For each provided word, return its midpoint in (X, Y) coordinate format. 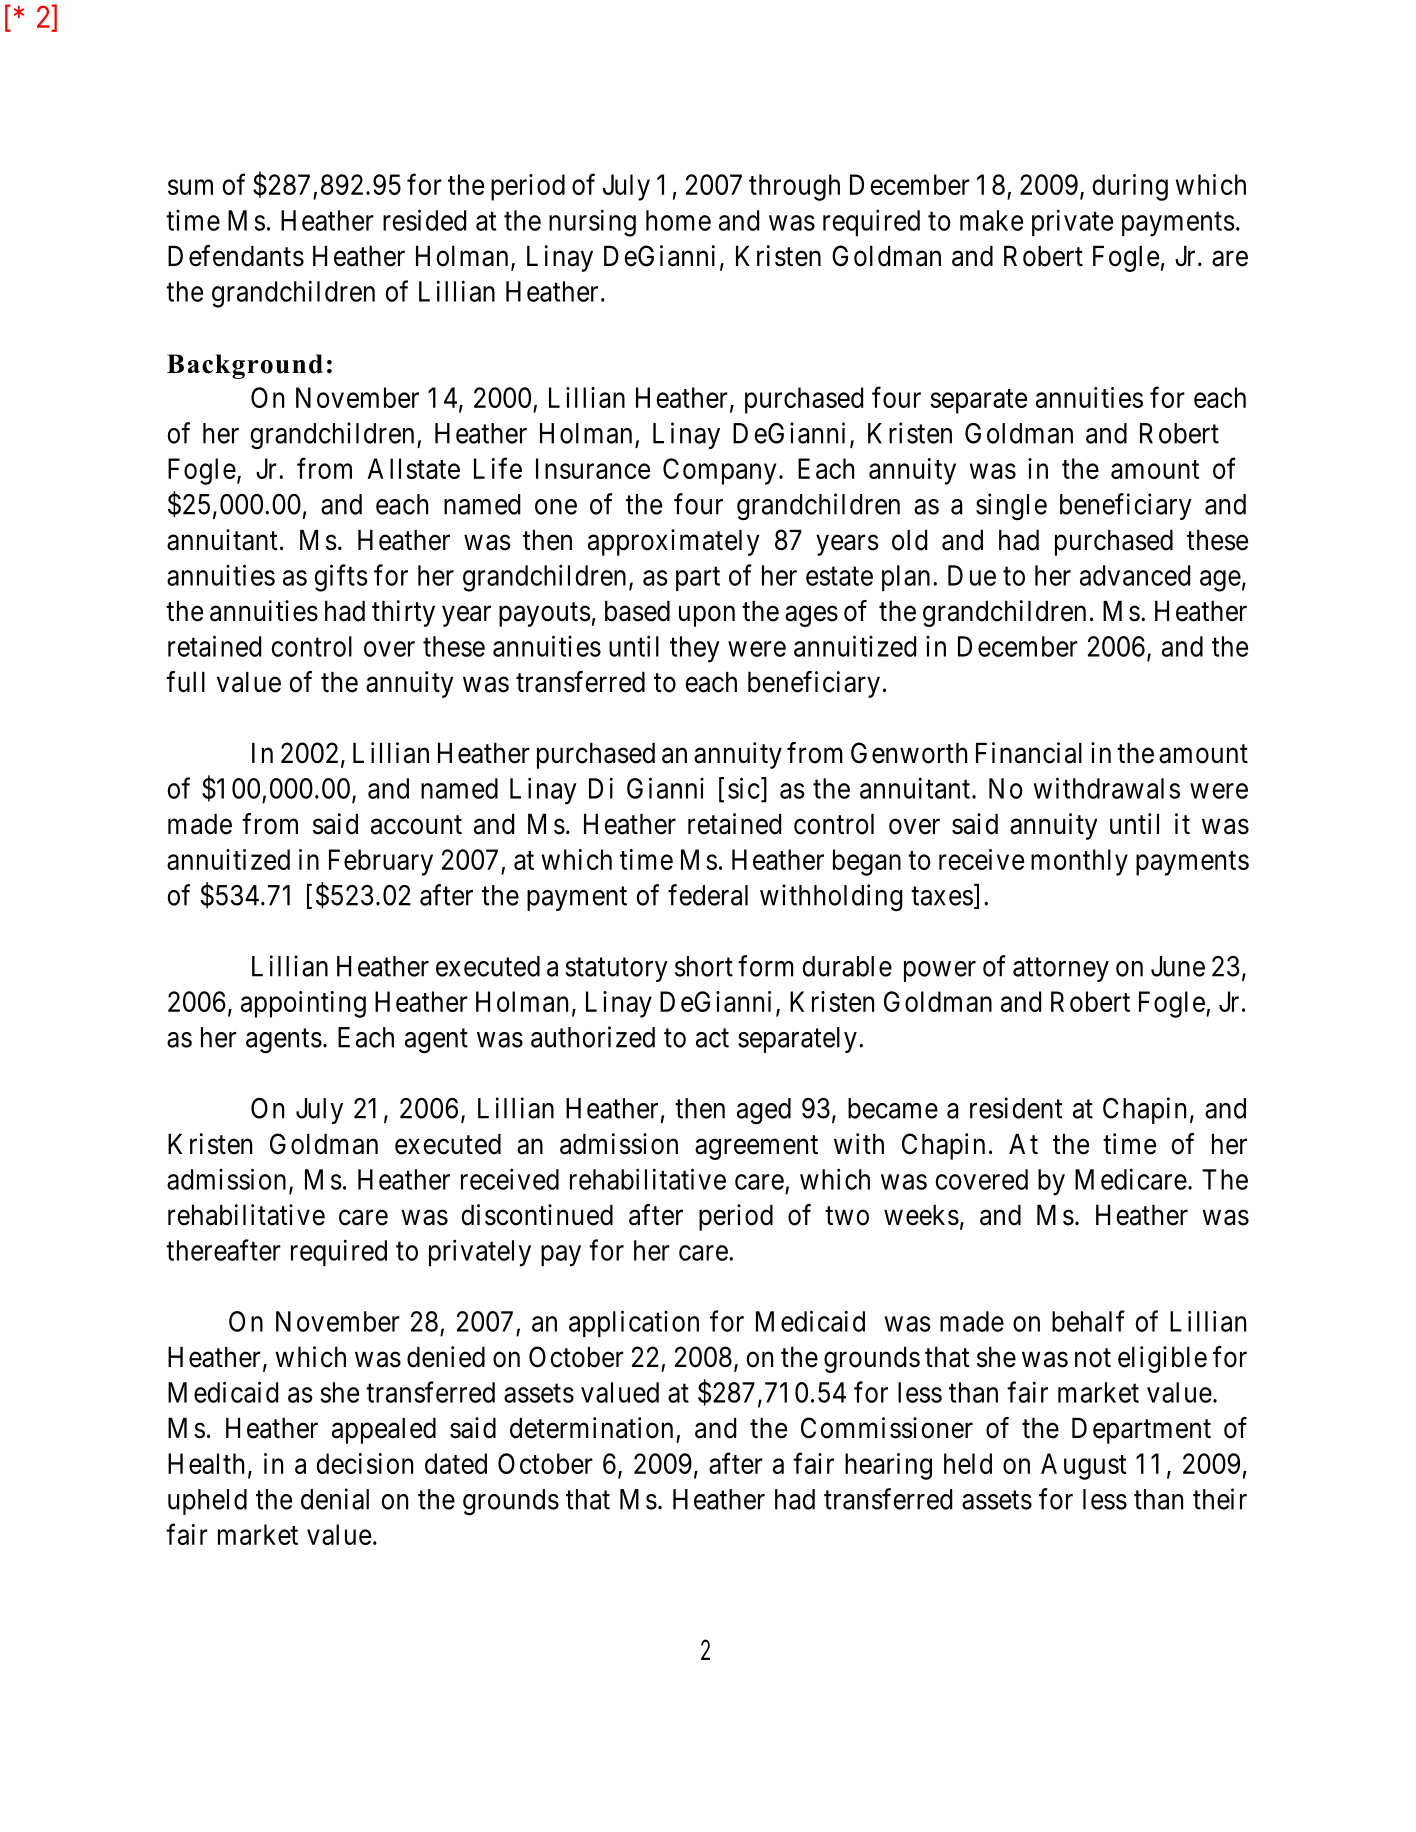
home (678, 220)
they (695, 649)
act (712, 1038)
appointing (303, 1004)
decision (364, 1463)
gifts (341, 578)
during (1130, 187)
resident (1016, 1108)
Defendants (236, 256)
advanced (1135, 575)
